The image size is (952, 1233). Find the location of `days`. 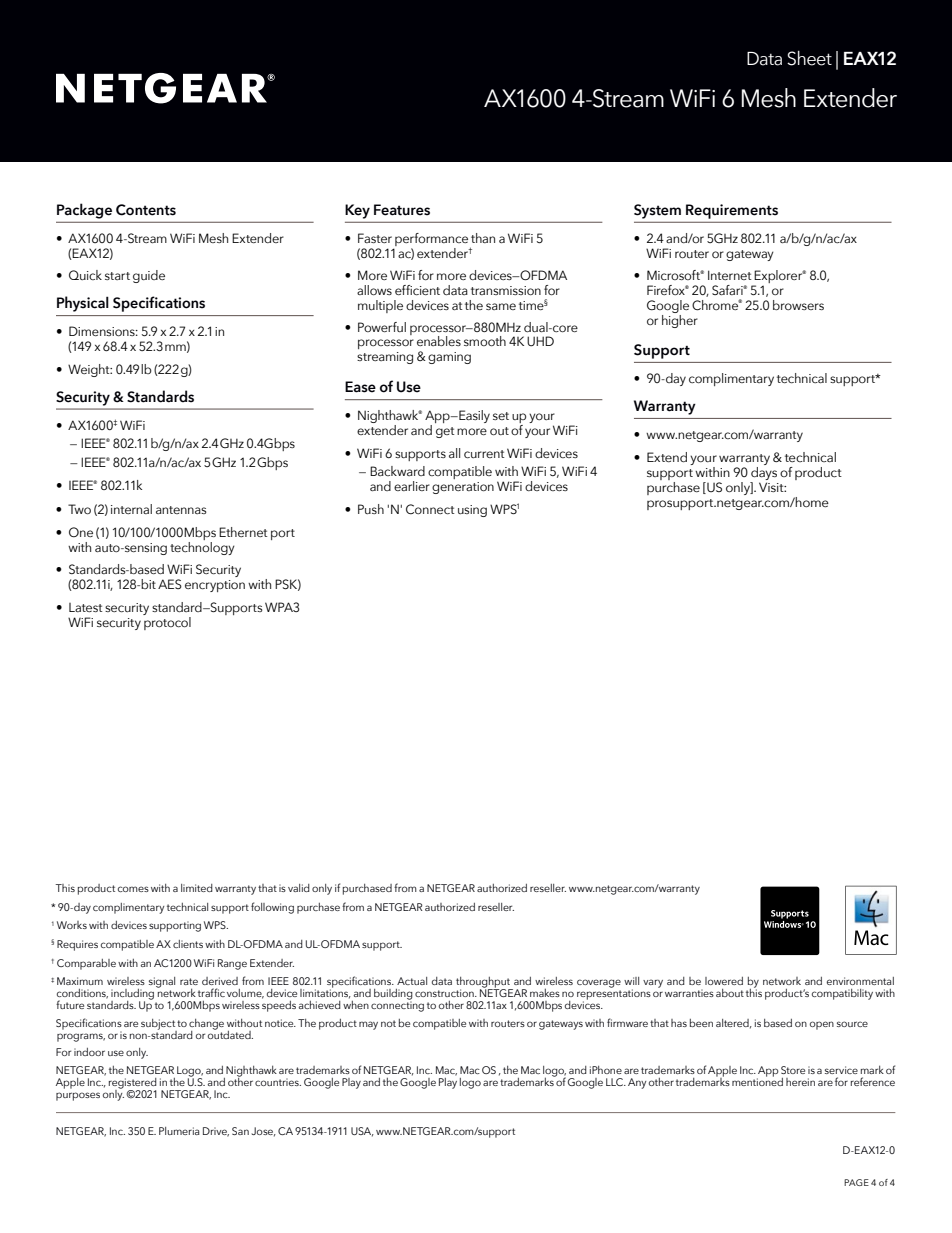

days is located at coordinates (763, 475).
